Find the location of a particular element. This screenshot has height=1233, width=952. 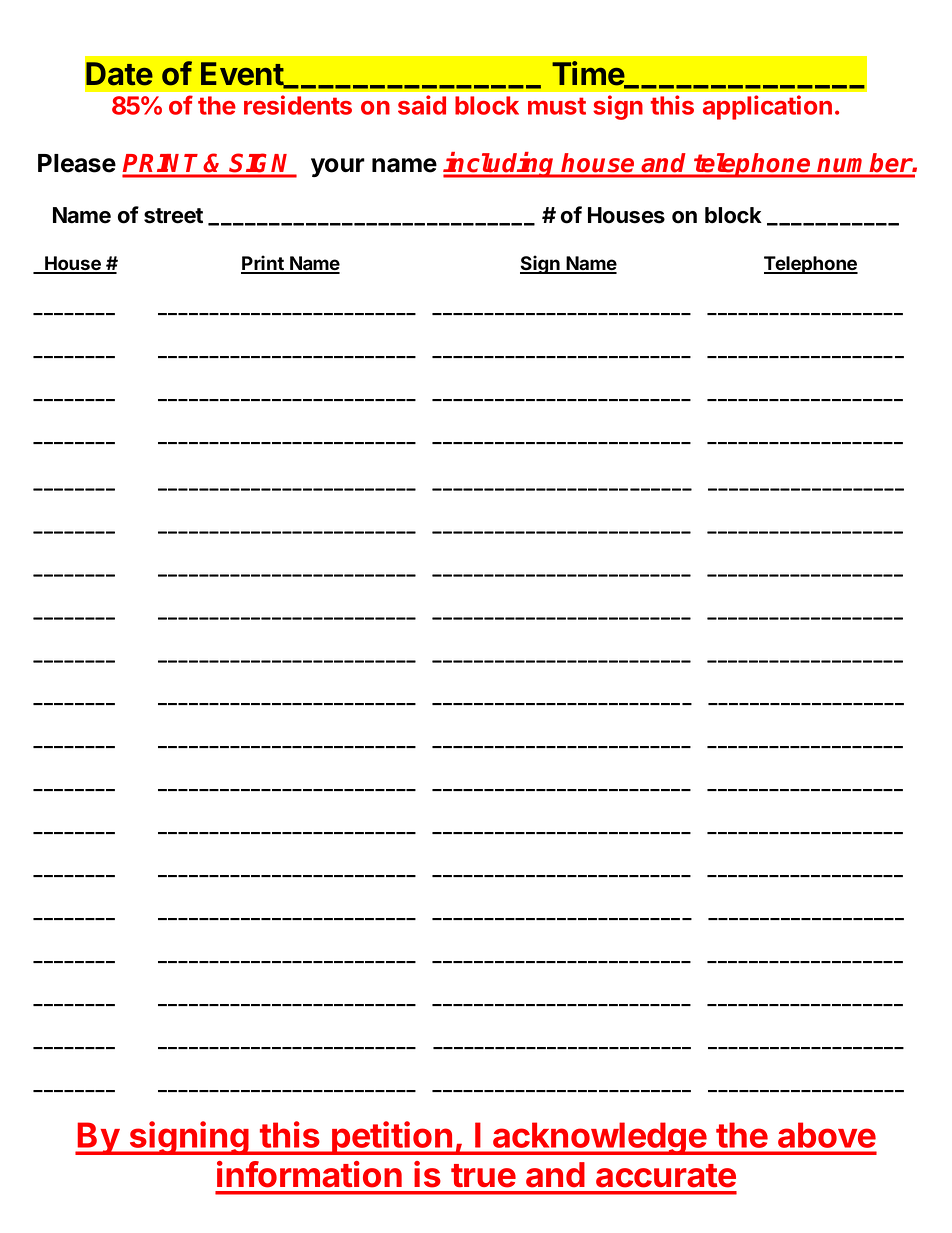

street is located at coordinates (173, 216).
